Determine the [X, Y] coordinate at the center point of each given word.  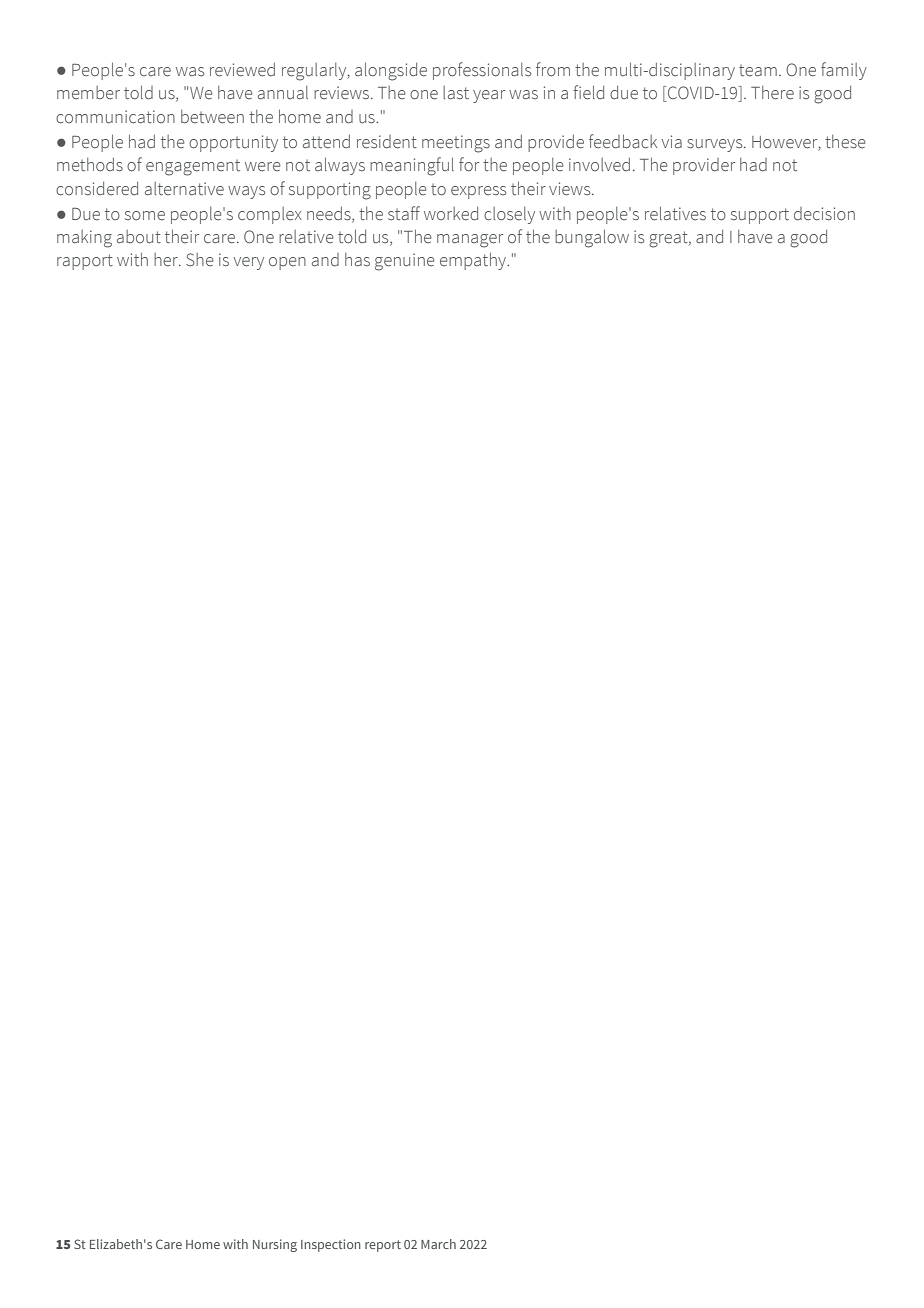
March [438, 1244]
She [200, 260]
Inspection [331, 1245]
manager [470, 241]
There [772, 93]
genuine [405, 262]
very [248, 263]
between [212, 117]
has [357, 259]
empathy [474, 261]
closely [509, 215]
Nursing [275, 1245]
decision [824, 214]
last [456, 93]
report [383, 1246]
